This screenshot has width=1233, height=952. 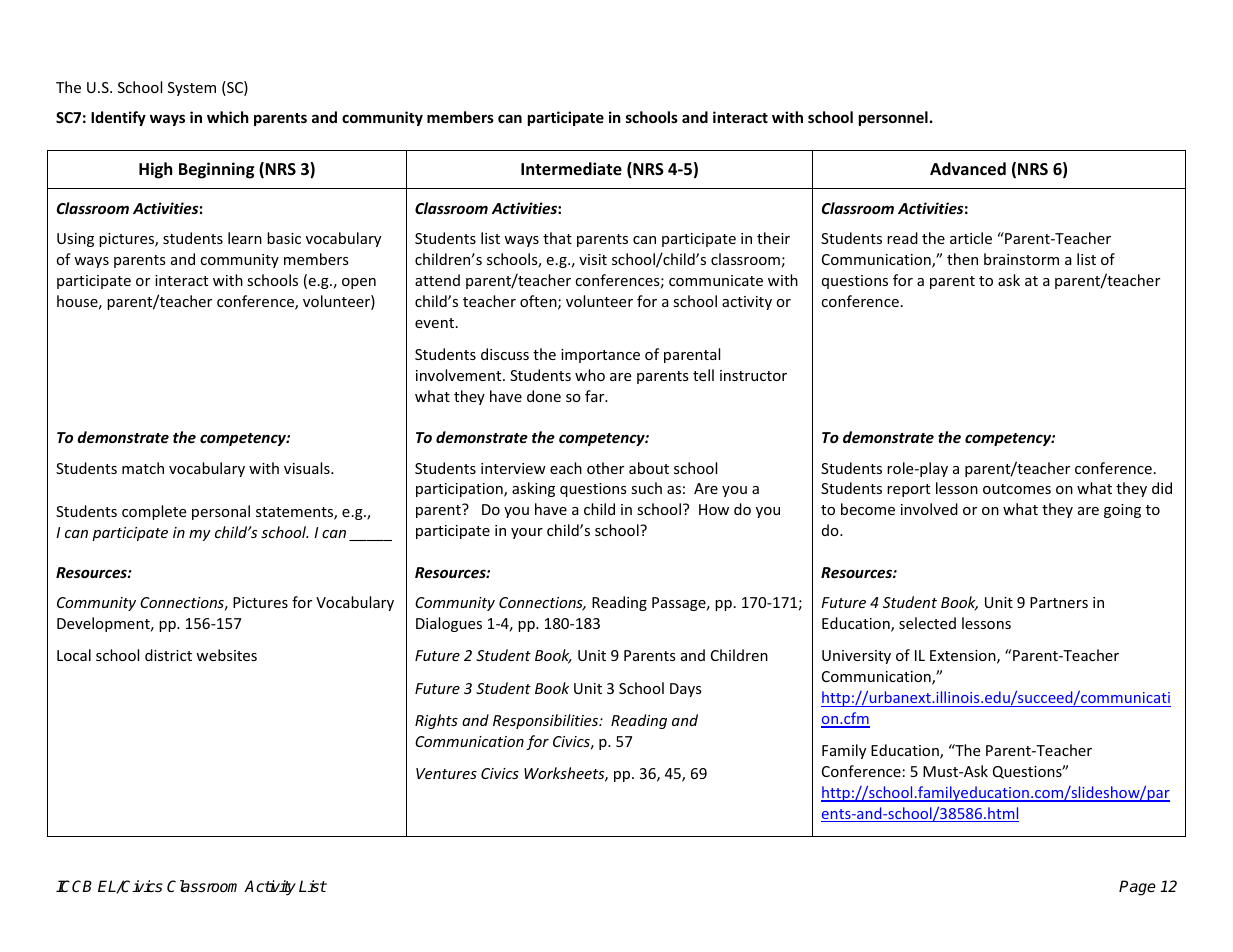 I want to click on which, so click(x=228, y=117).
